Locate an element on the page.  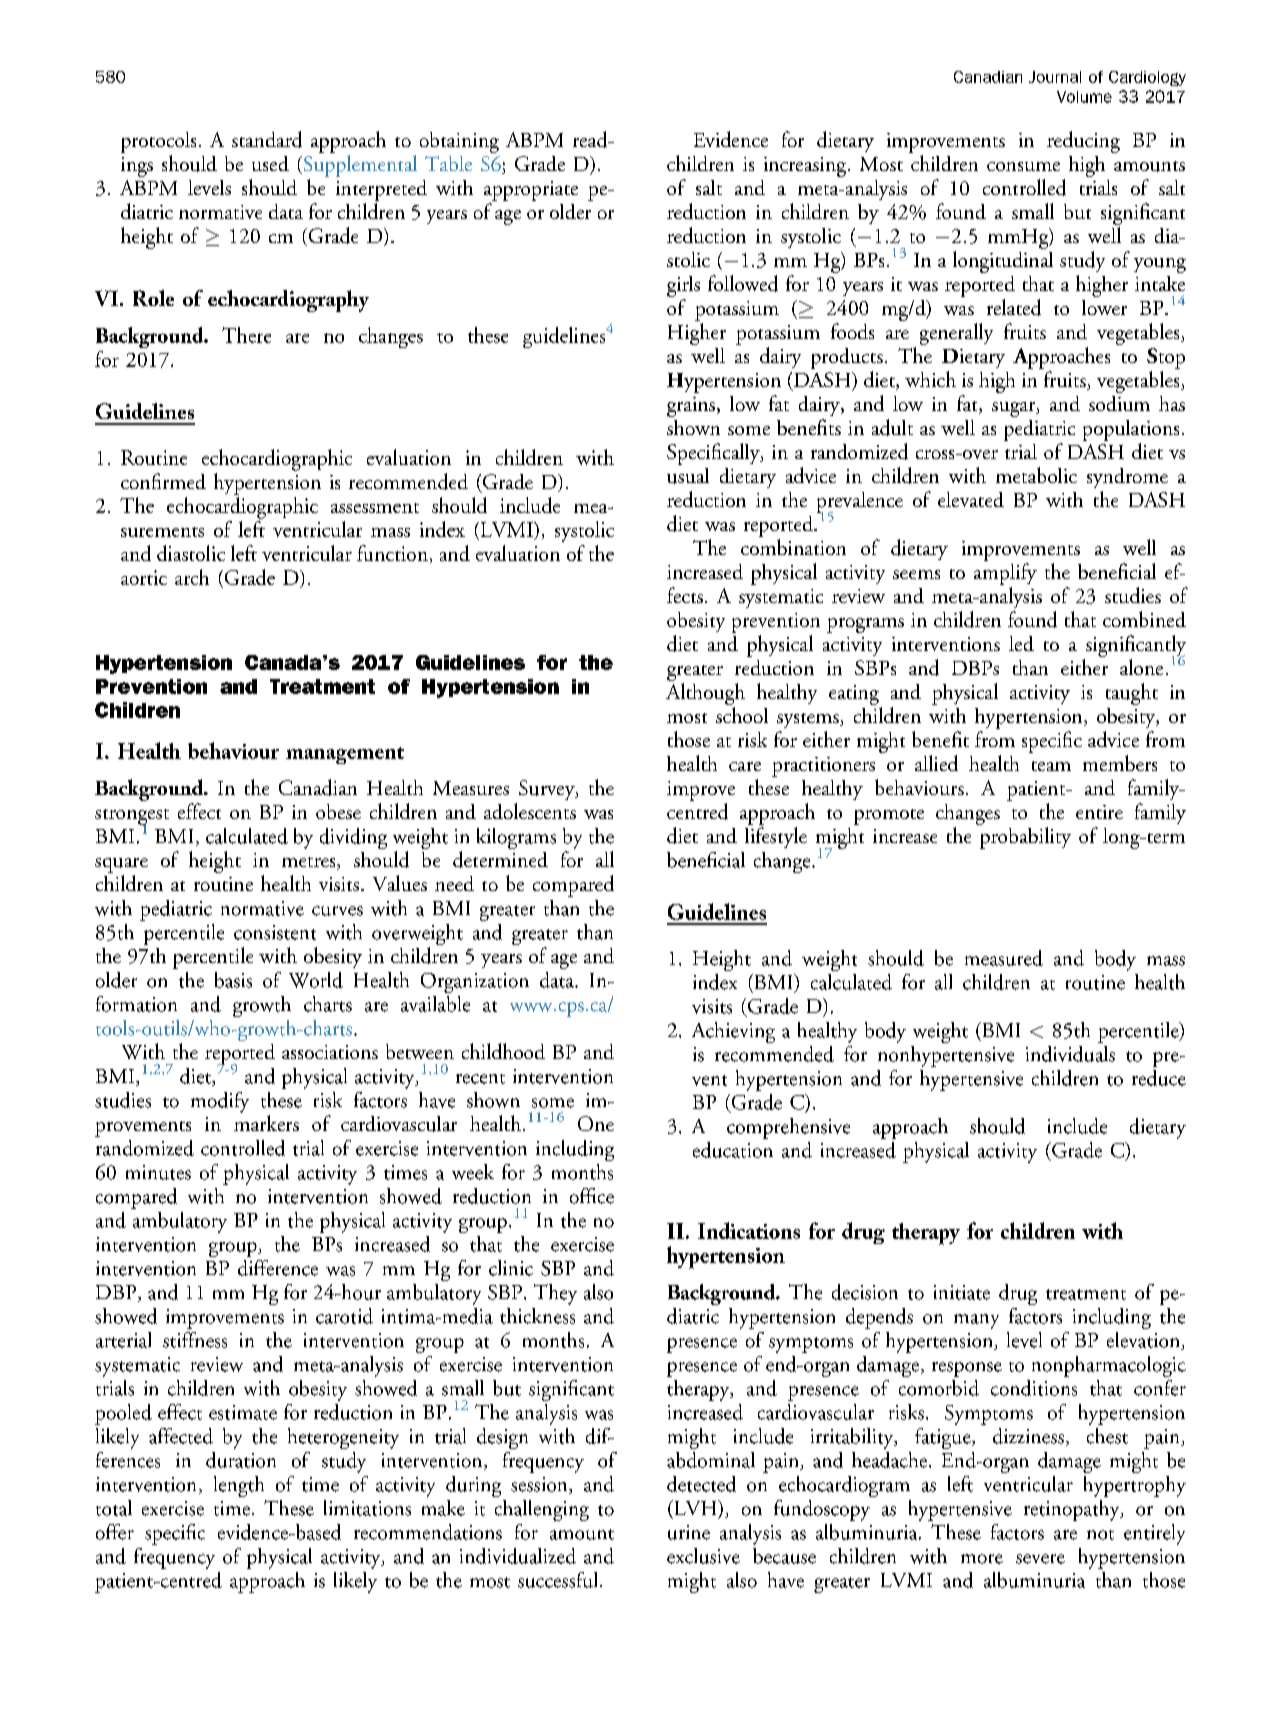
education is located at coordinates (733, 1150).
